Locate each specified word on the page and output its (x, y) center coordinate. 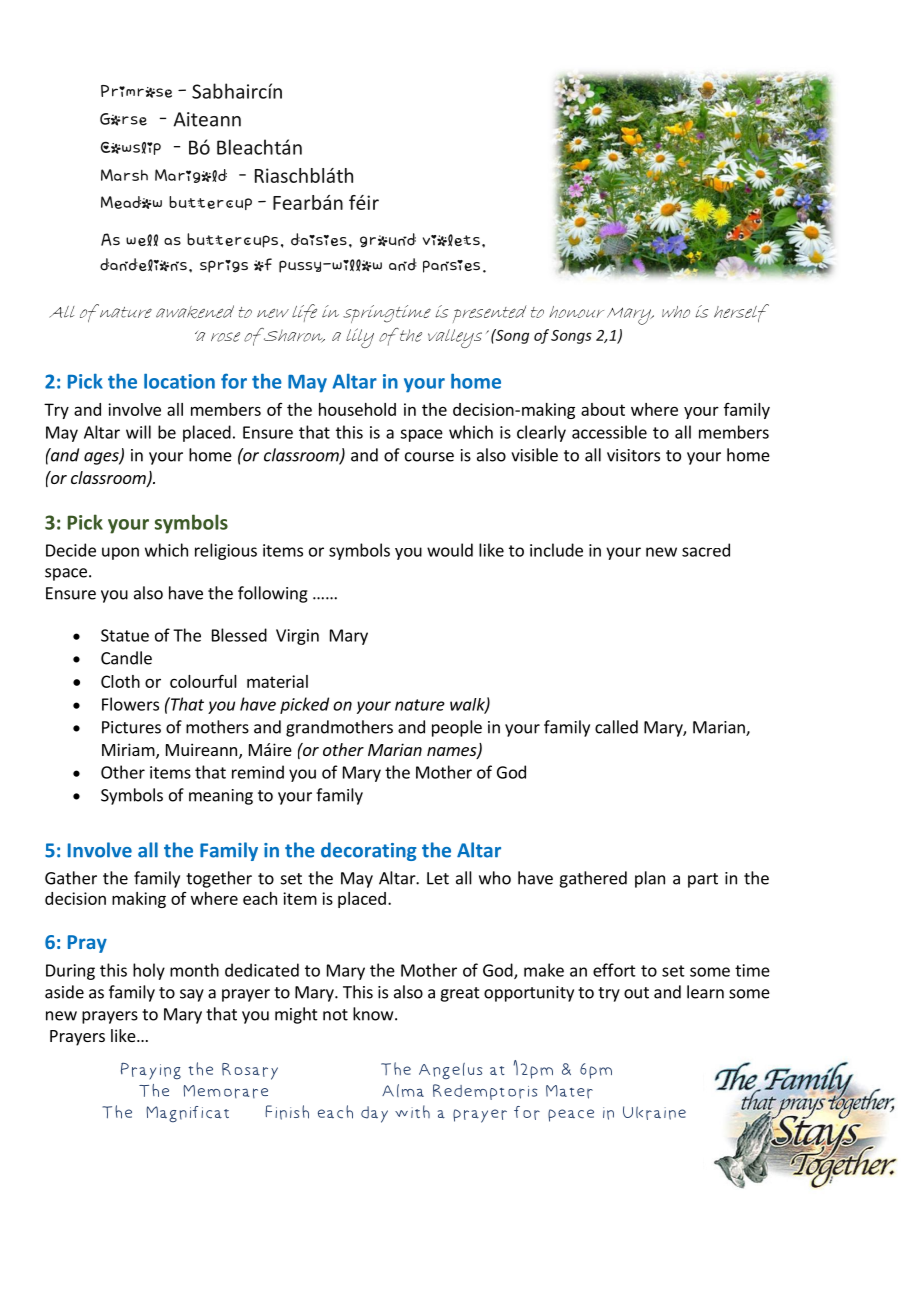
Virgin (297, 637)
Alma (403, 1090)
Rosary (250, 1071)
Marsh (124, 175)
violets (451, 240)
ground (388, 240)
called (616, 727)
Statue (125, 635)
